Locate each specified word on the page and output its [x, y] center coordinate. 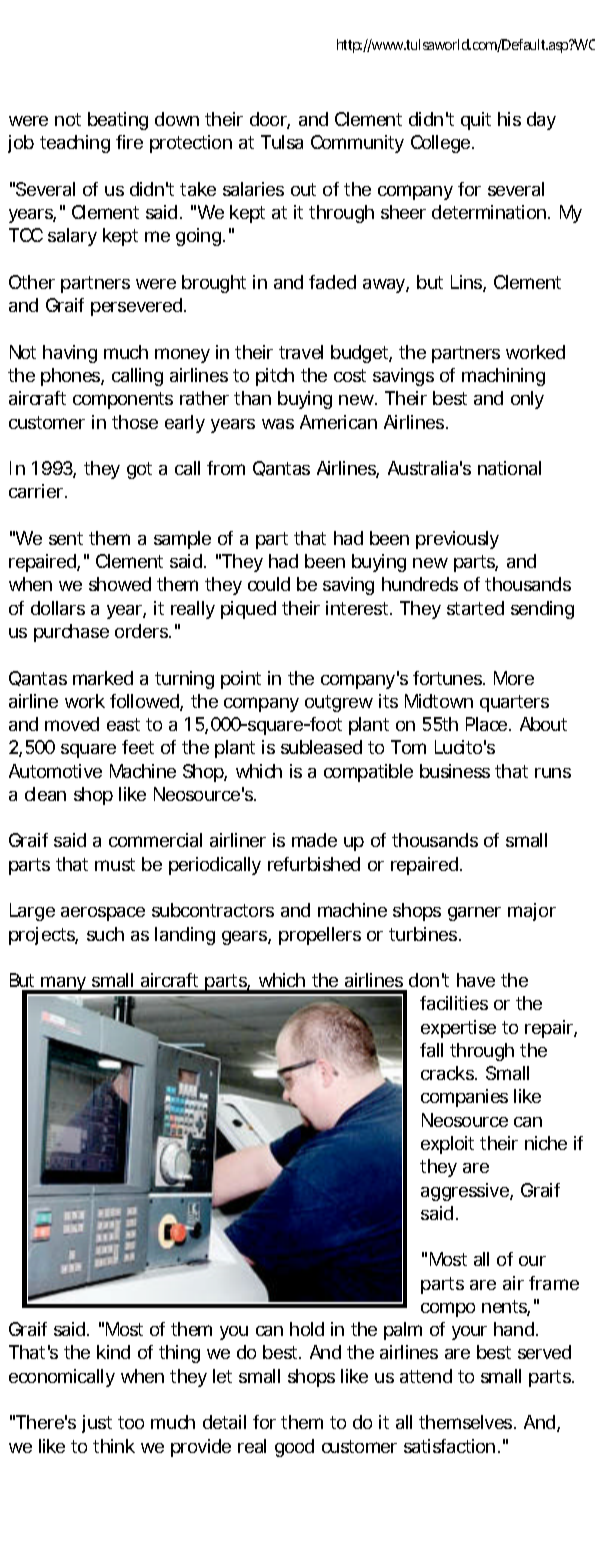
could [269, 584]
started [475, 608]
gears [246, 938]
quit [476, 121]
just [97, 1424]
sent [66, 538]
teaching [75, 144]
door [270, 120]
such [105, 934]
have [476, 980]
